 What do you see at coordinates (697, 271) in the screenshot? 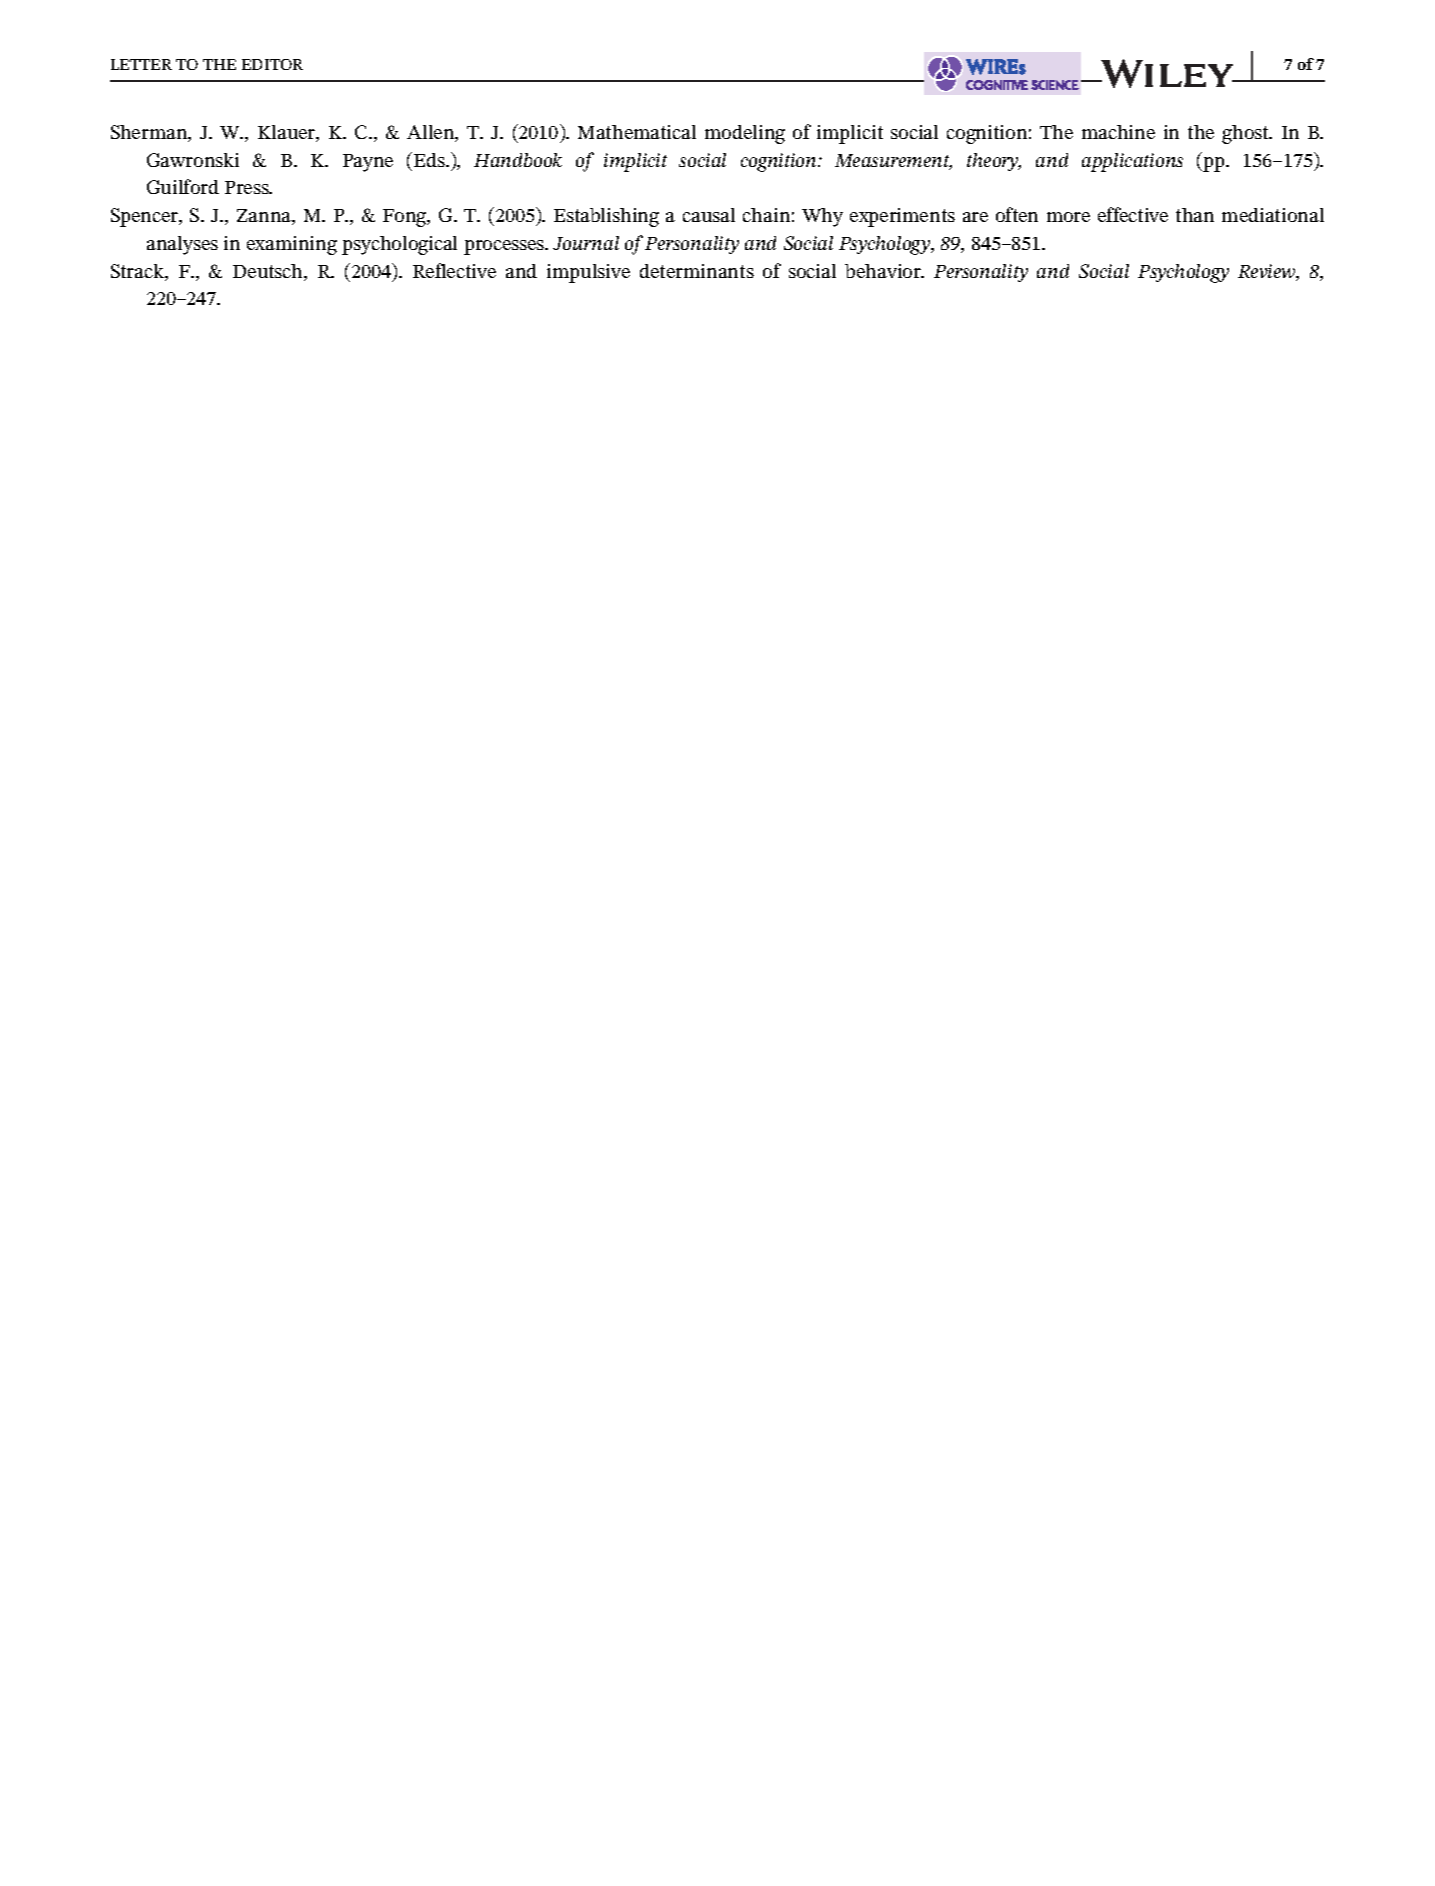
I see `determinants` at bounding box center [697, 271].
